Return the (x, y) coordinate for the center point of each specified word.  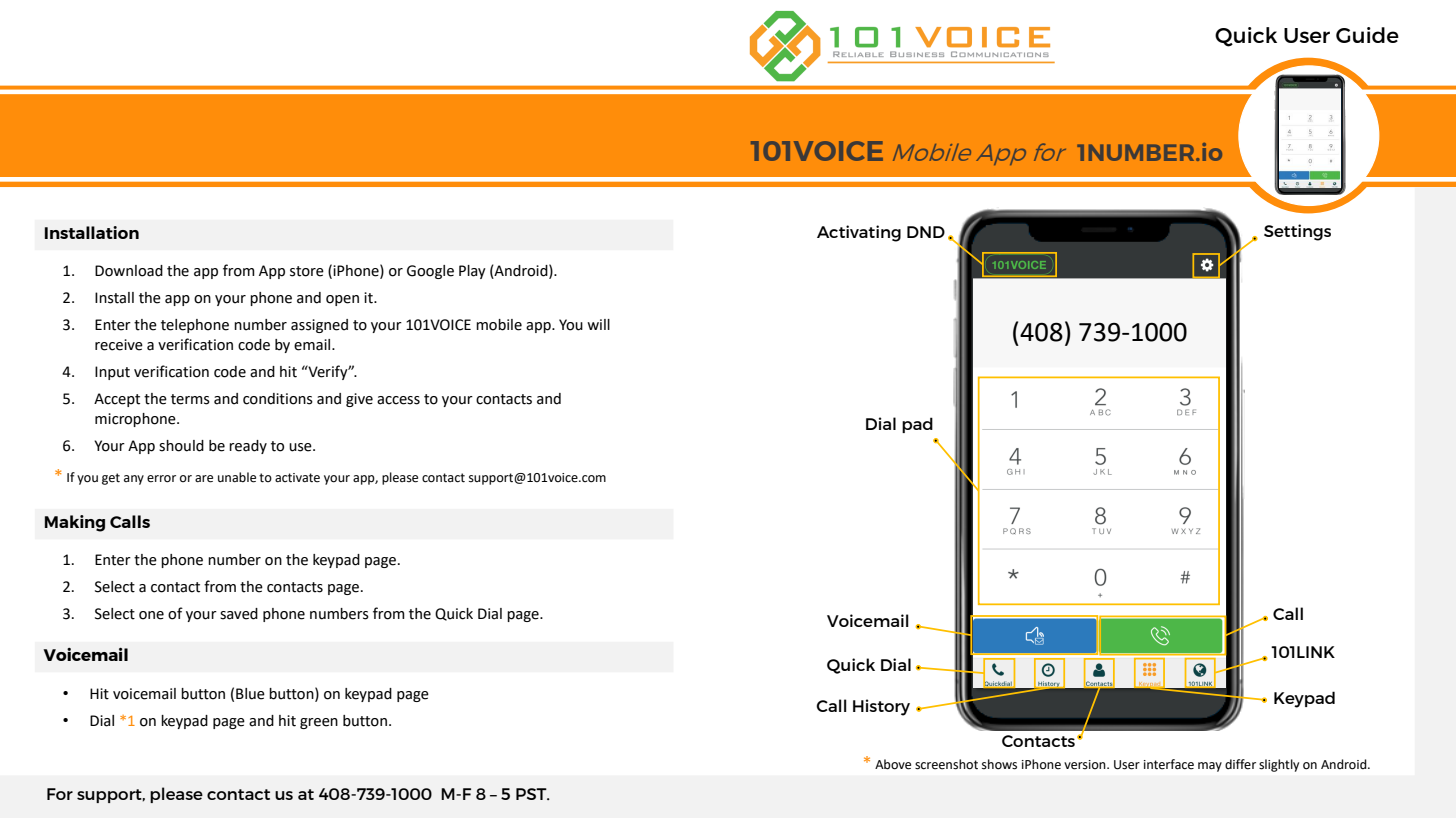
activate (297, 478)
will (598, 324)
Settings (1297, 232)
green (319, 723)
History (881, 707)
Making (75, 523)
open (342, 300)
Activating (859, 233)
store (307, 271)
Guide (1367, 35)
